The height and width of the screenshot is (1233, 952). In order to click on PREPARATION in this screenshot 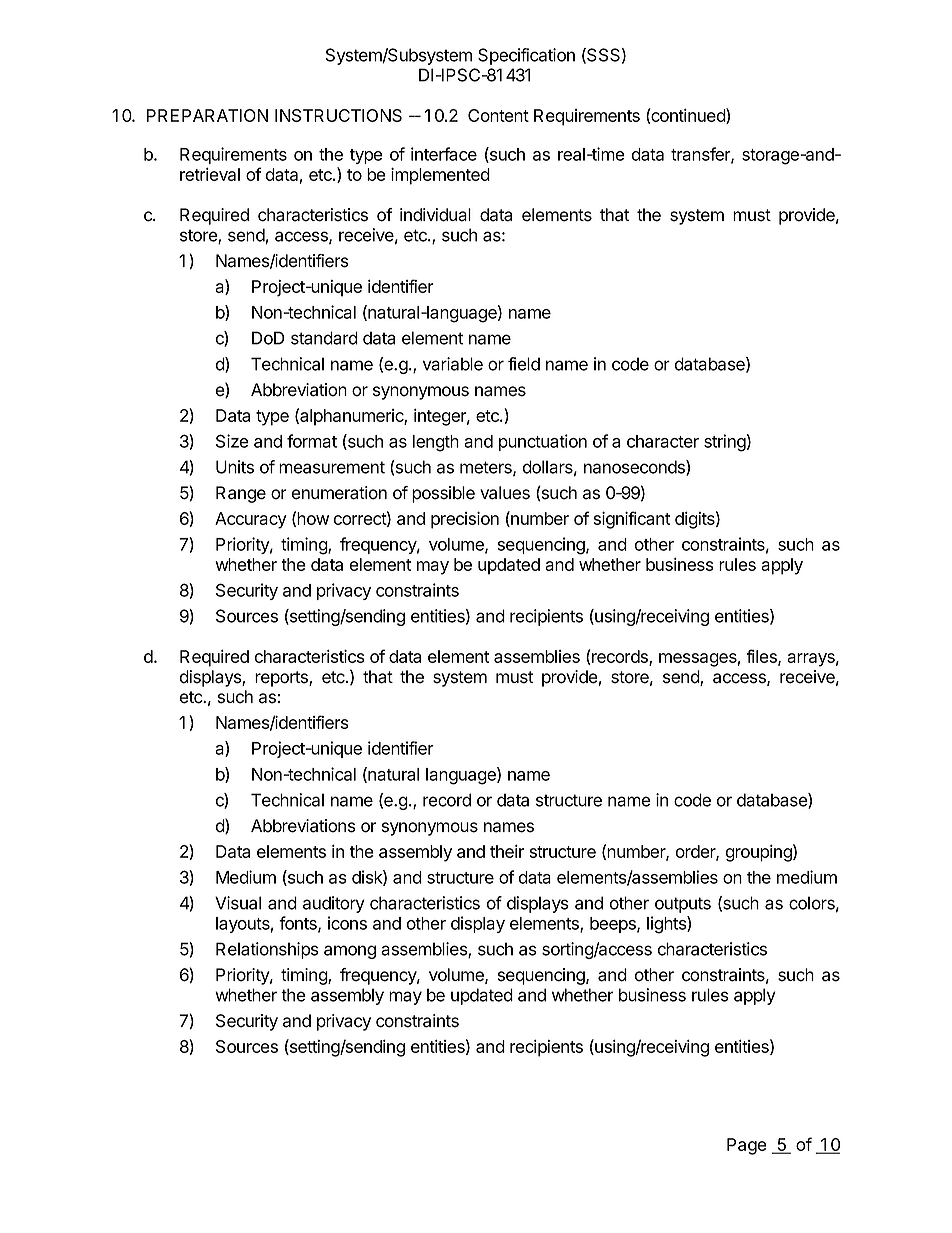, I will do `click(207, 115)`.
